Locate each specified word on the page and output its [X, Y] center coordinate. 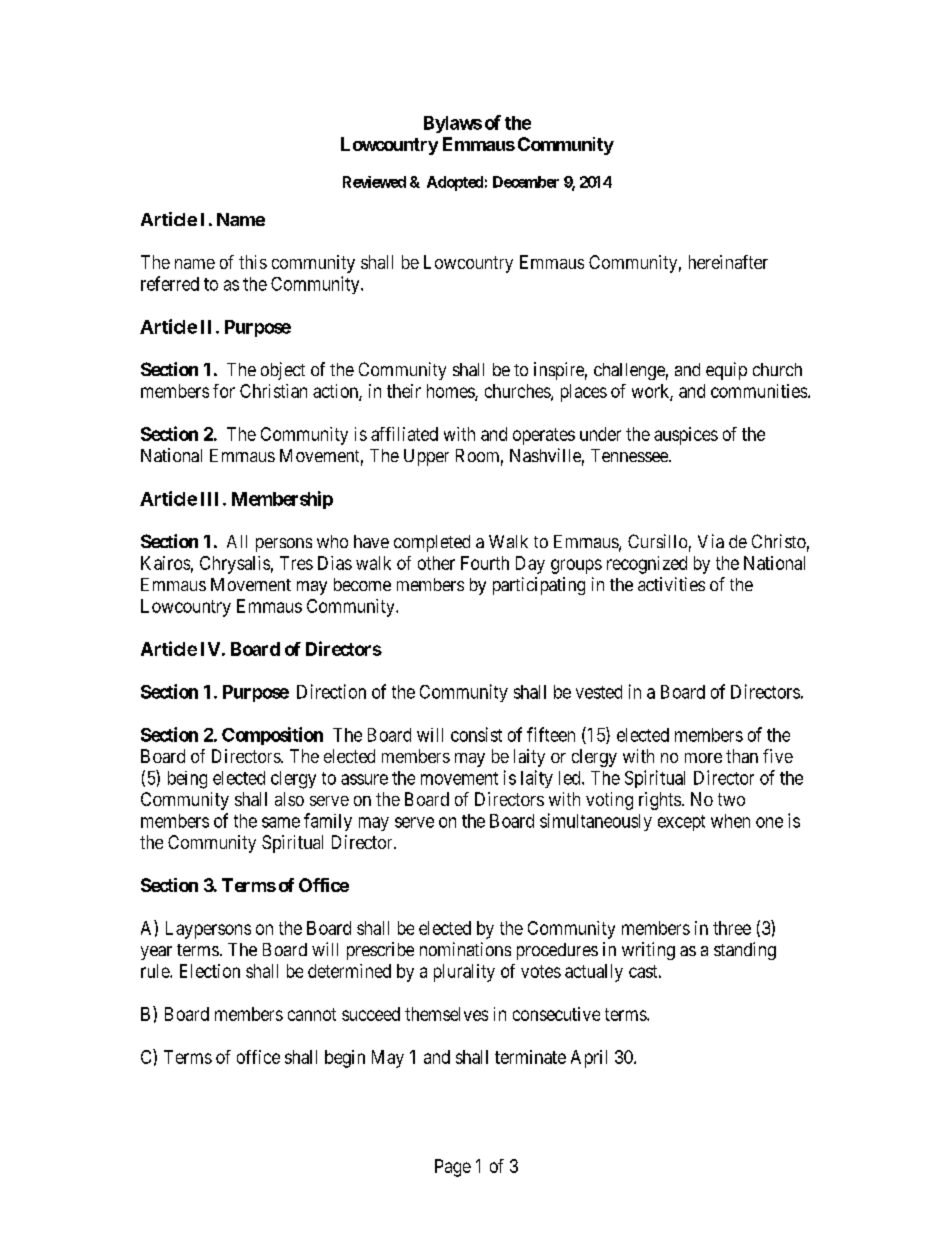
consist [476, 734]
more [703, 758]
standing [745, 951]
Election [210, 971]
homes [451, 392]
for [224, 391]
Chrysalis [235, 565]
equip [726, 371]
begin [345, 1059]
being [187, 780]
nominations [465, 949]
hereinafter [728, 262]
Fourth [485, 563]
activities [671, 584]
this [253, 262]
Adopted [455, 183]
